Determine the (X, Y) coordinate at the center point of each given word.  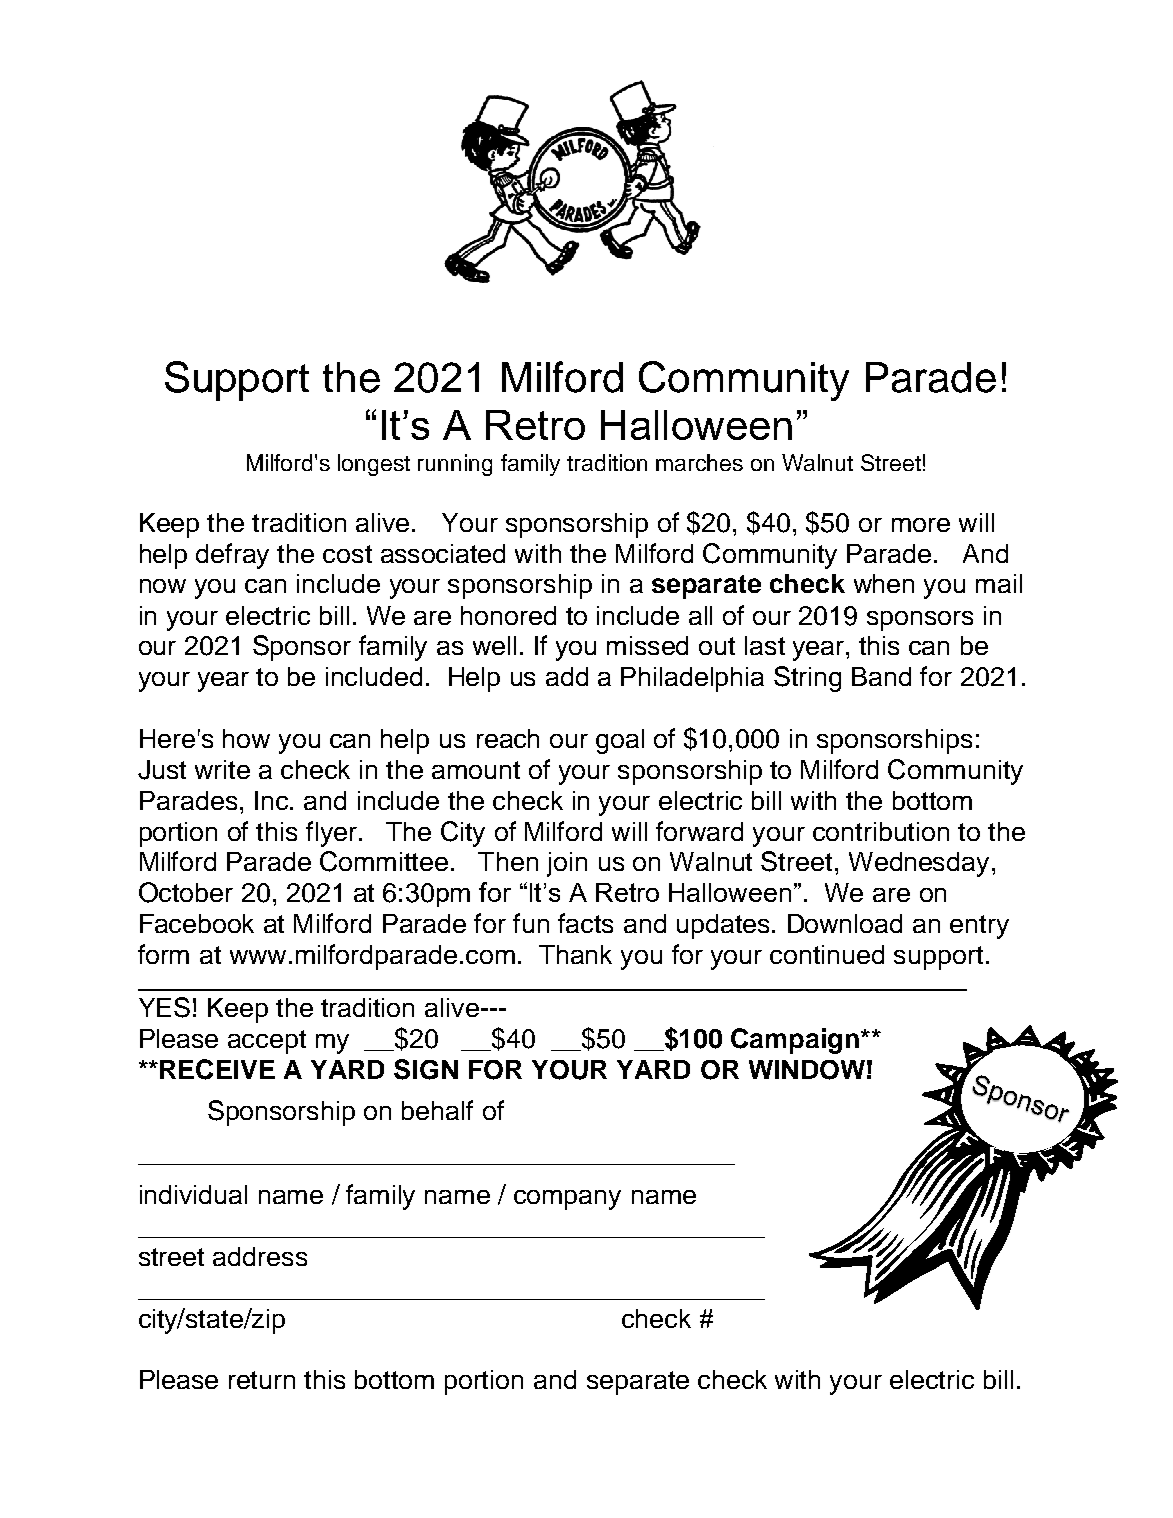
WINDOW (807, 1070)
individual (193, 1194)
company (567, 1200)
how (246, 738)
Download (845, 923)
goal (620, 741)
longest (374, 465)
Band (881, 676)
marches (699, 462)
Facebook (197, 923)
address (260, 1256)
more (921, 525)
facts (585, 923)
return (262, 1380)
